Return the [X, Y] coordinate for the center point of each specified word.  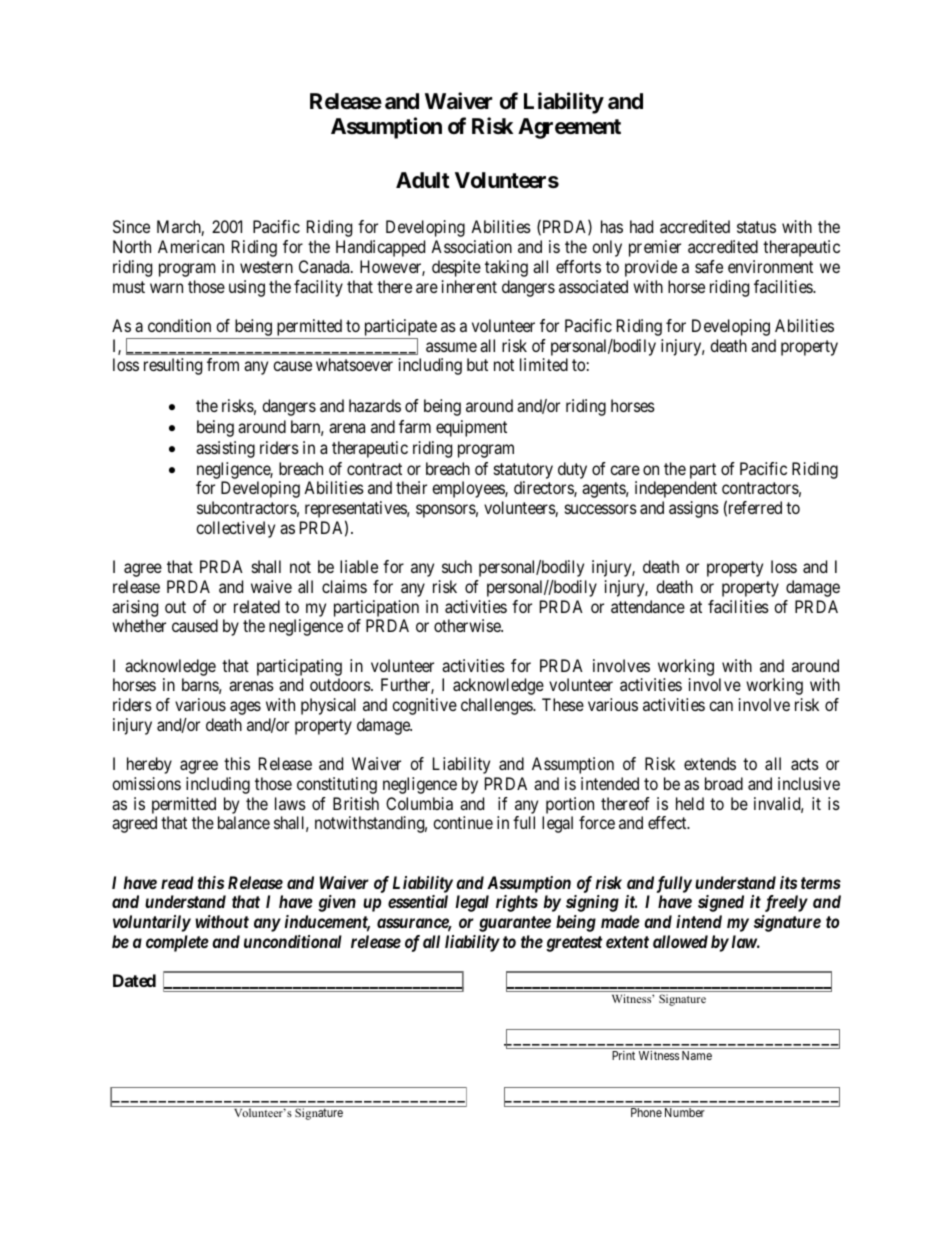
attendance [648, 606]
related [257, 606]
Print [623, 1055]
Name [697, 1055]
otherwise [468, 625]
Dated [134, 980]
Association [471, 246]
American [191, 246]
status [756, 227]
